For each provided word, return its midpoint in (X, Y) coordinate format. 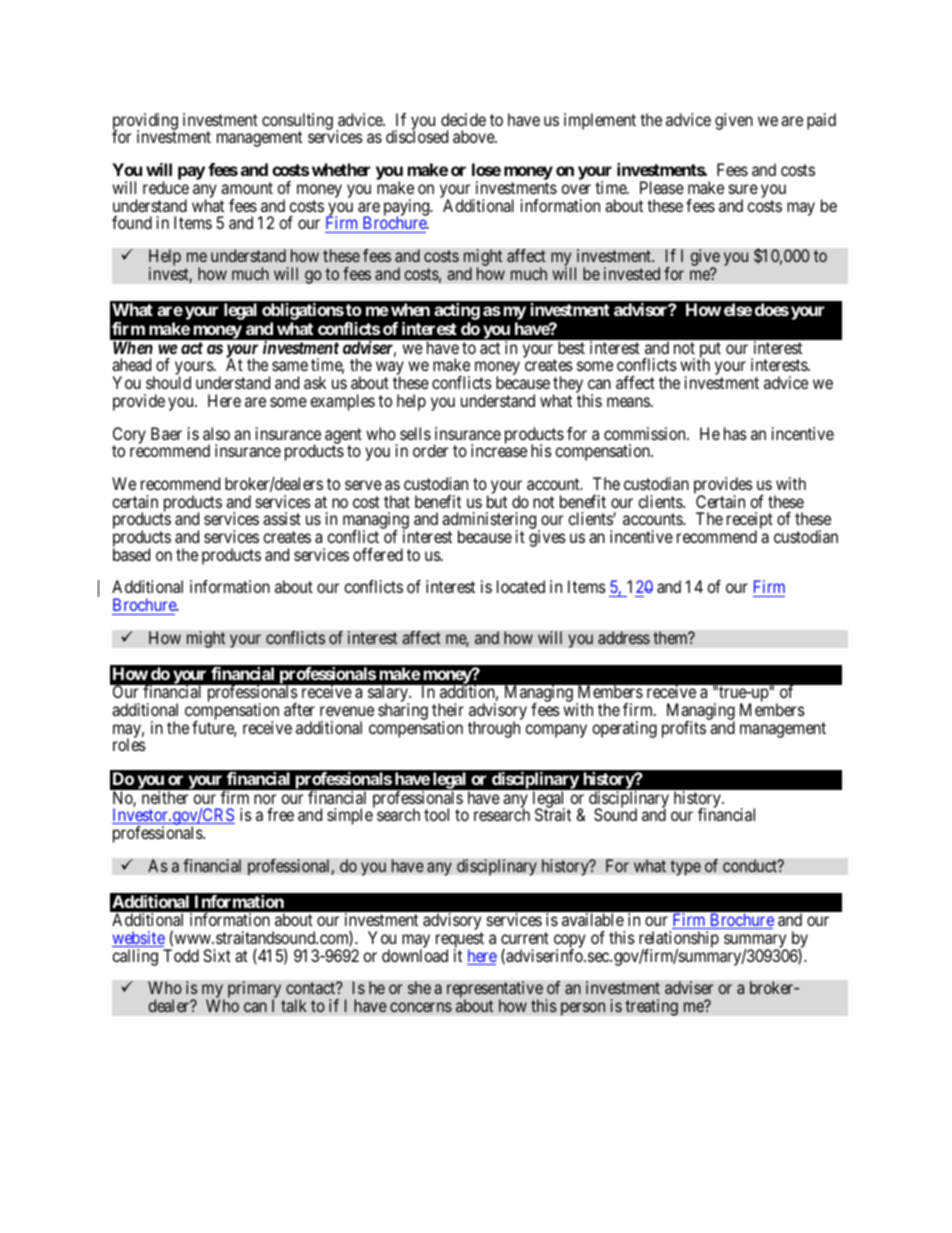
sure (743, 189)
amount (247, 188)
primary (256, 991)
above (474, 136)
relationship (679, 940)
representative (495, 991)
